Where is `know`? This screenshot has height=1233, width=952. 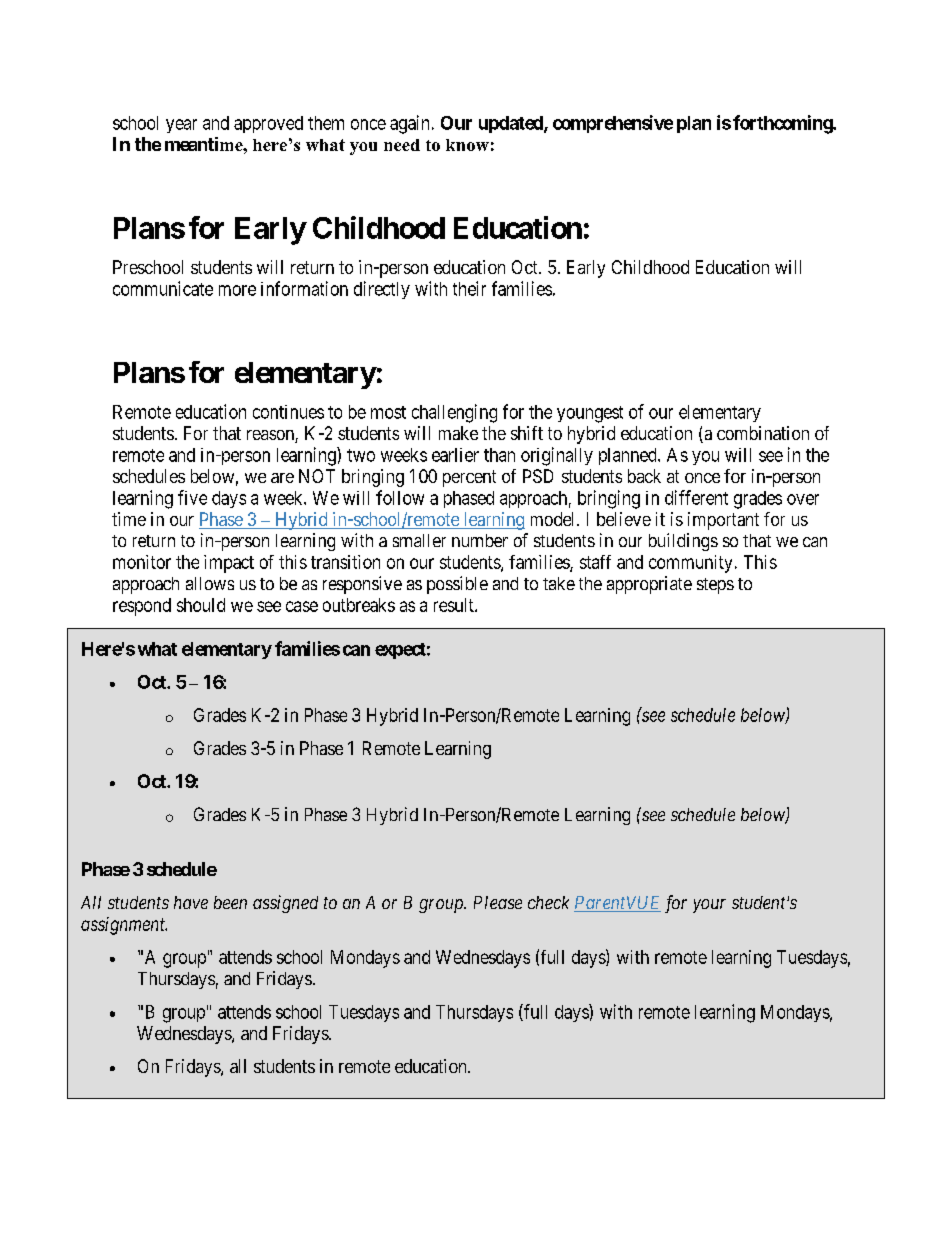
know is located at coordinates (467, 145).
